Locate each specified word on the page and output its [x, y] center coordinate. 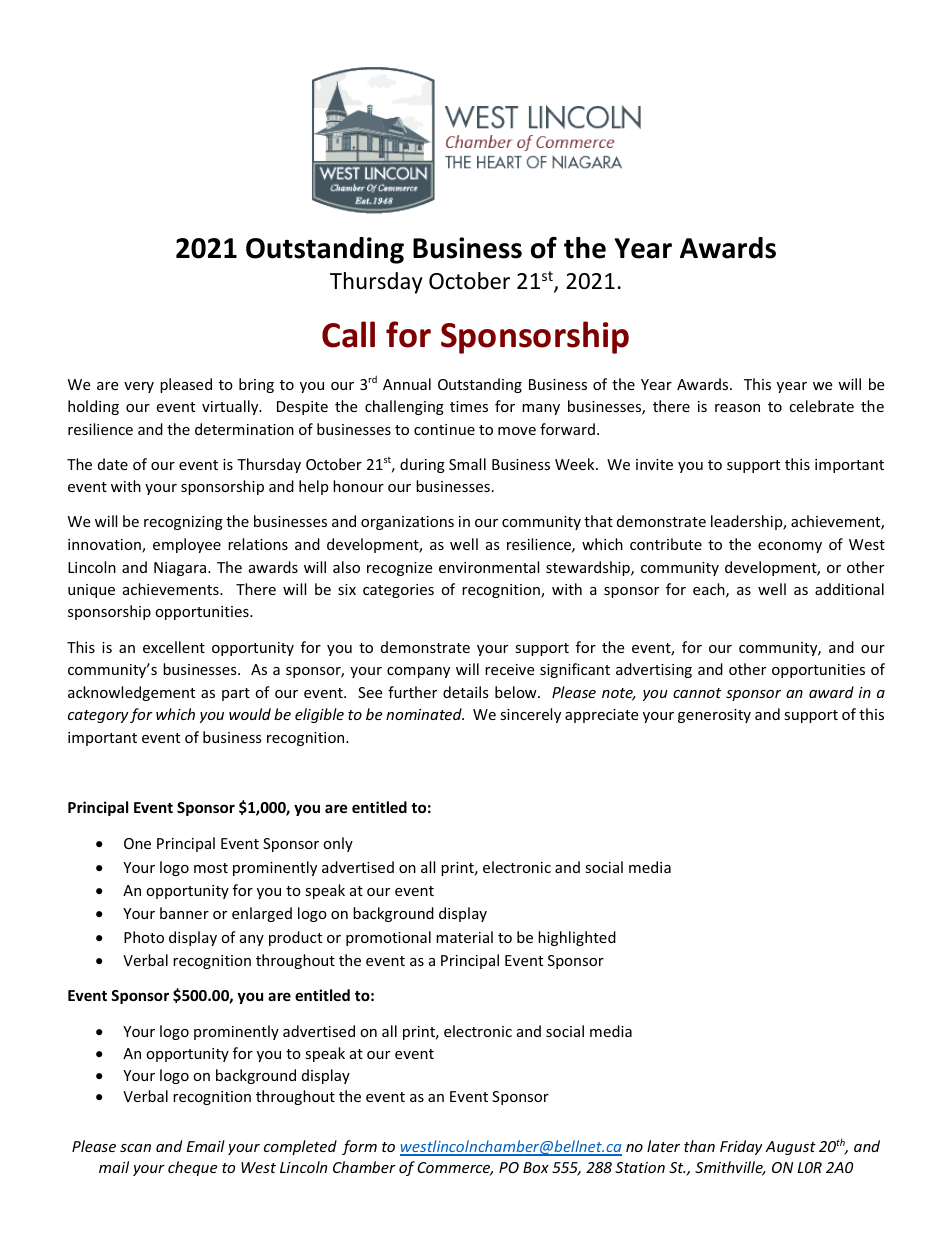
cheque [192, 1168]
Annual [407, 384]
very [139, 387]
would [250, 714]
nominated [425, 714]
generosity [714, 716]
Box [536, 1167]
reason [737, 408]
